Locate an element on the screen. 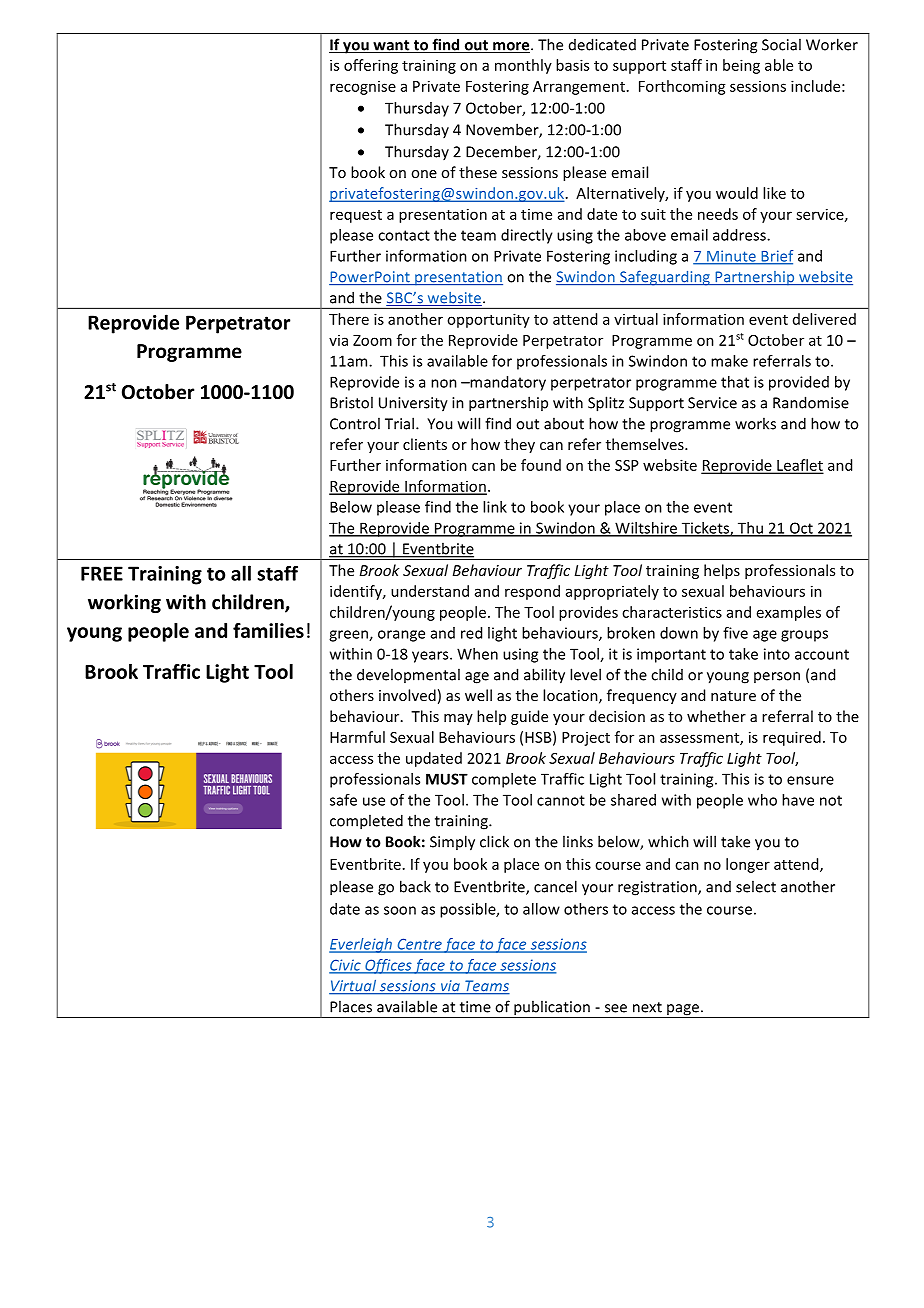  non is located at coordinates (444, 383).
